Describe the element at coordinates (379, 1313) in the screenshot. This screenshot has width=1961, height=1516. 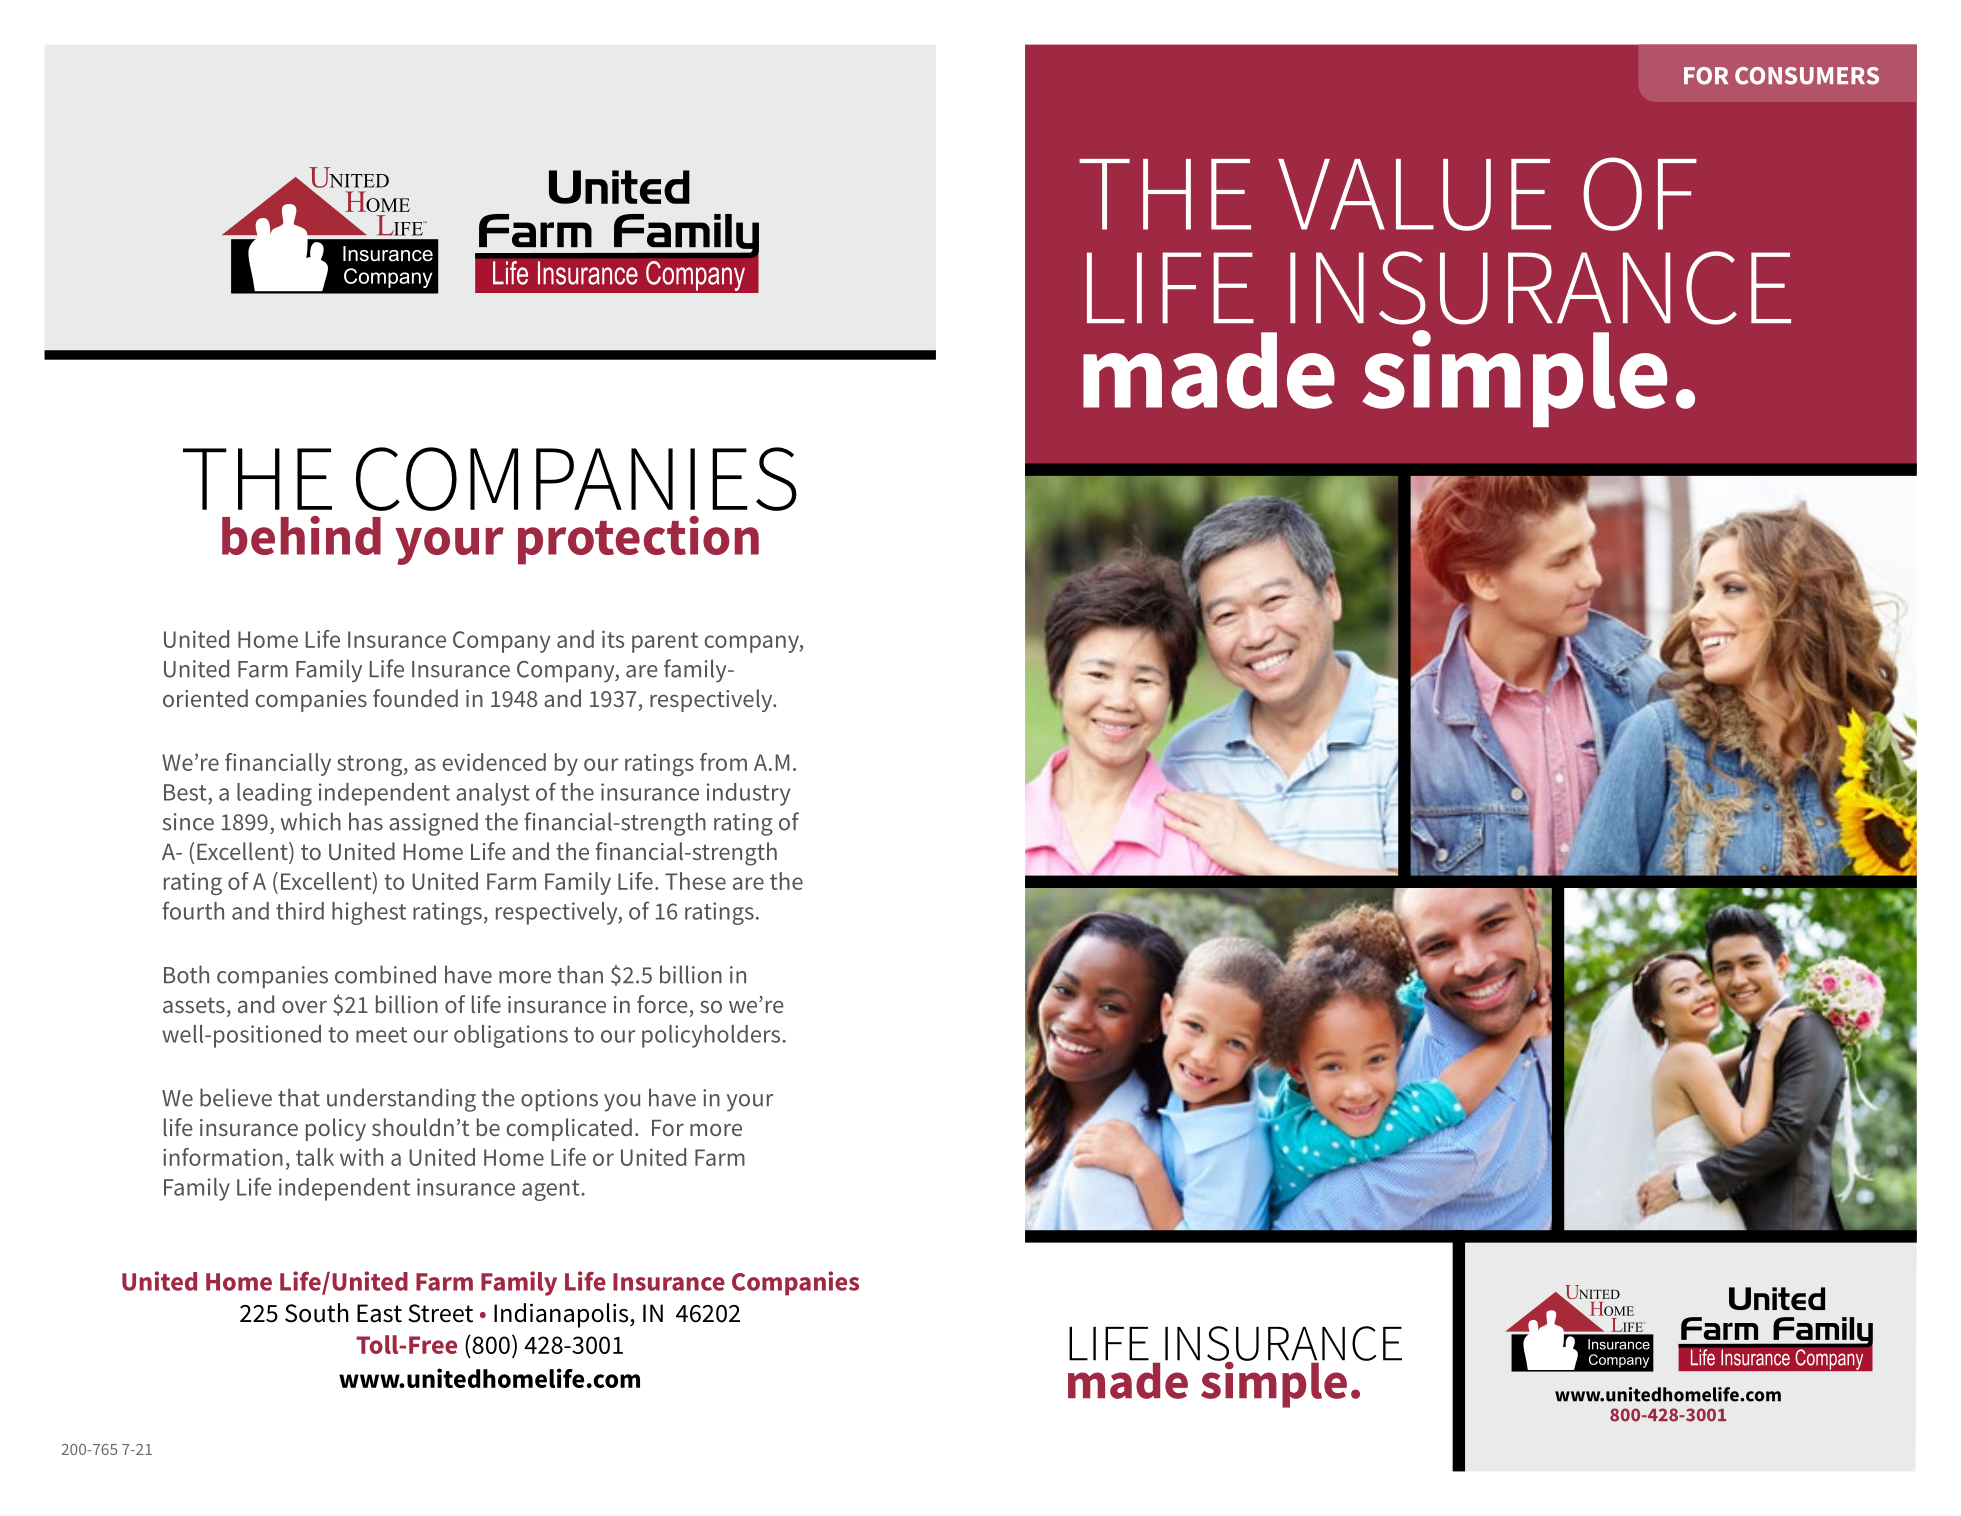
I see `East` at that location.
